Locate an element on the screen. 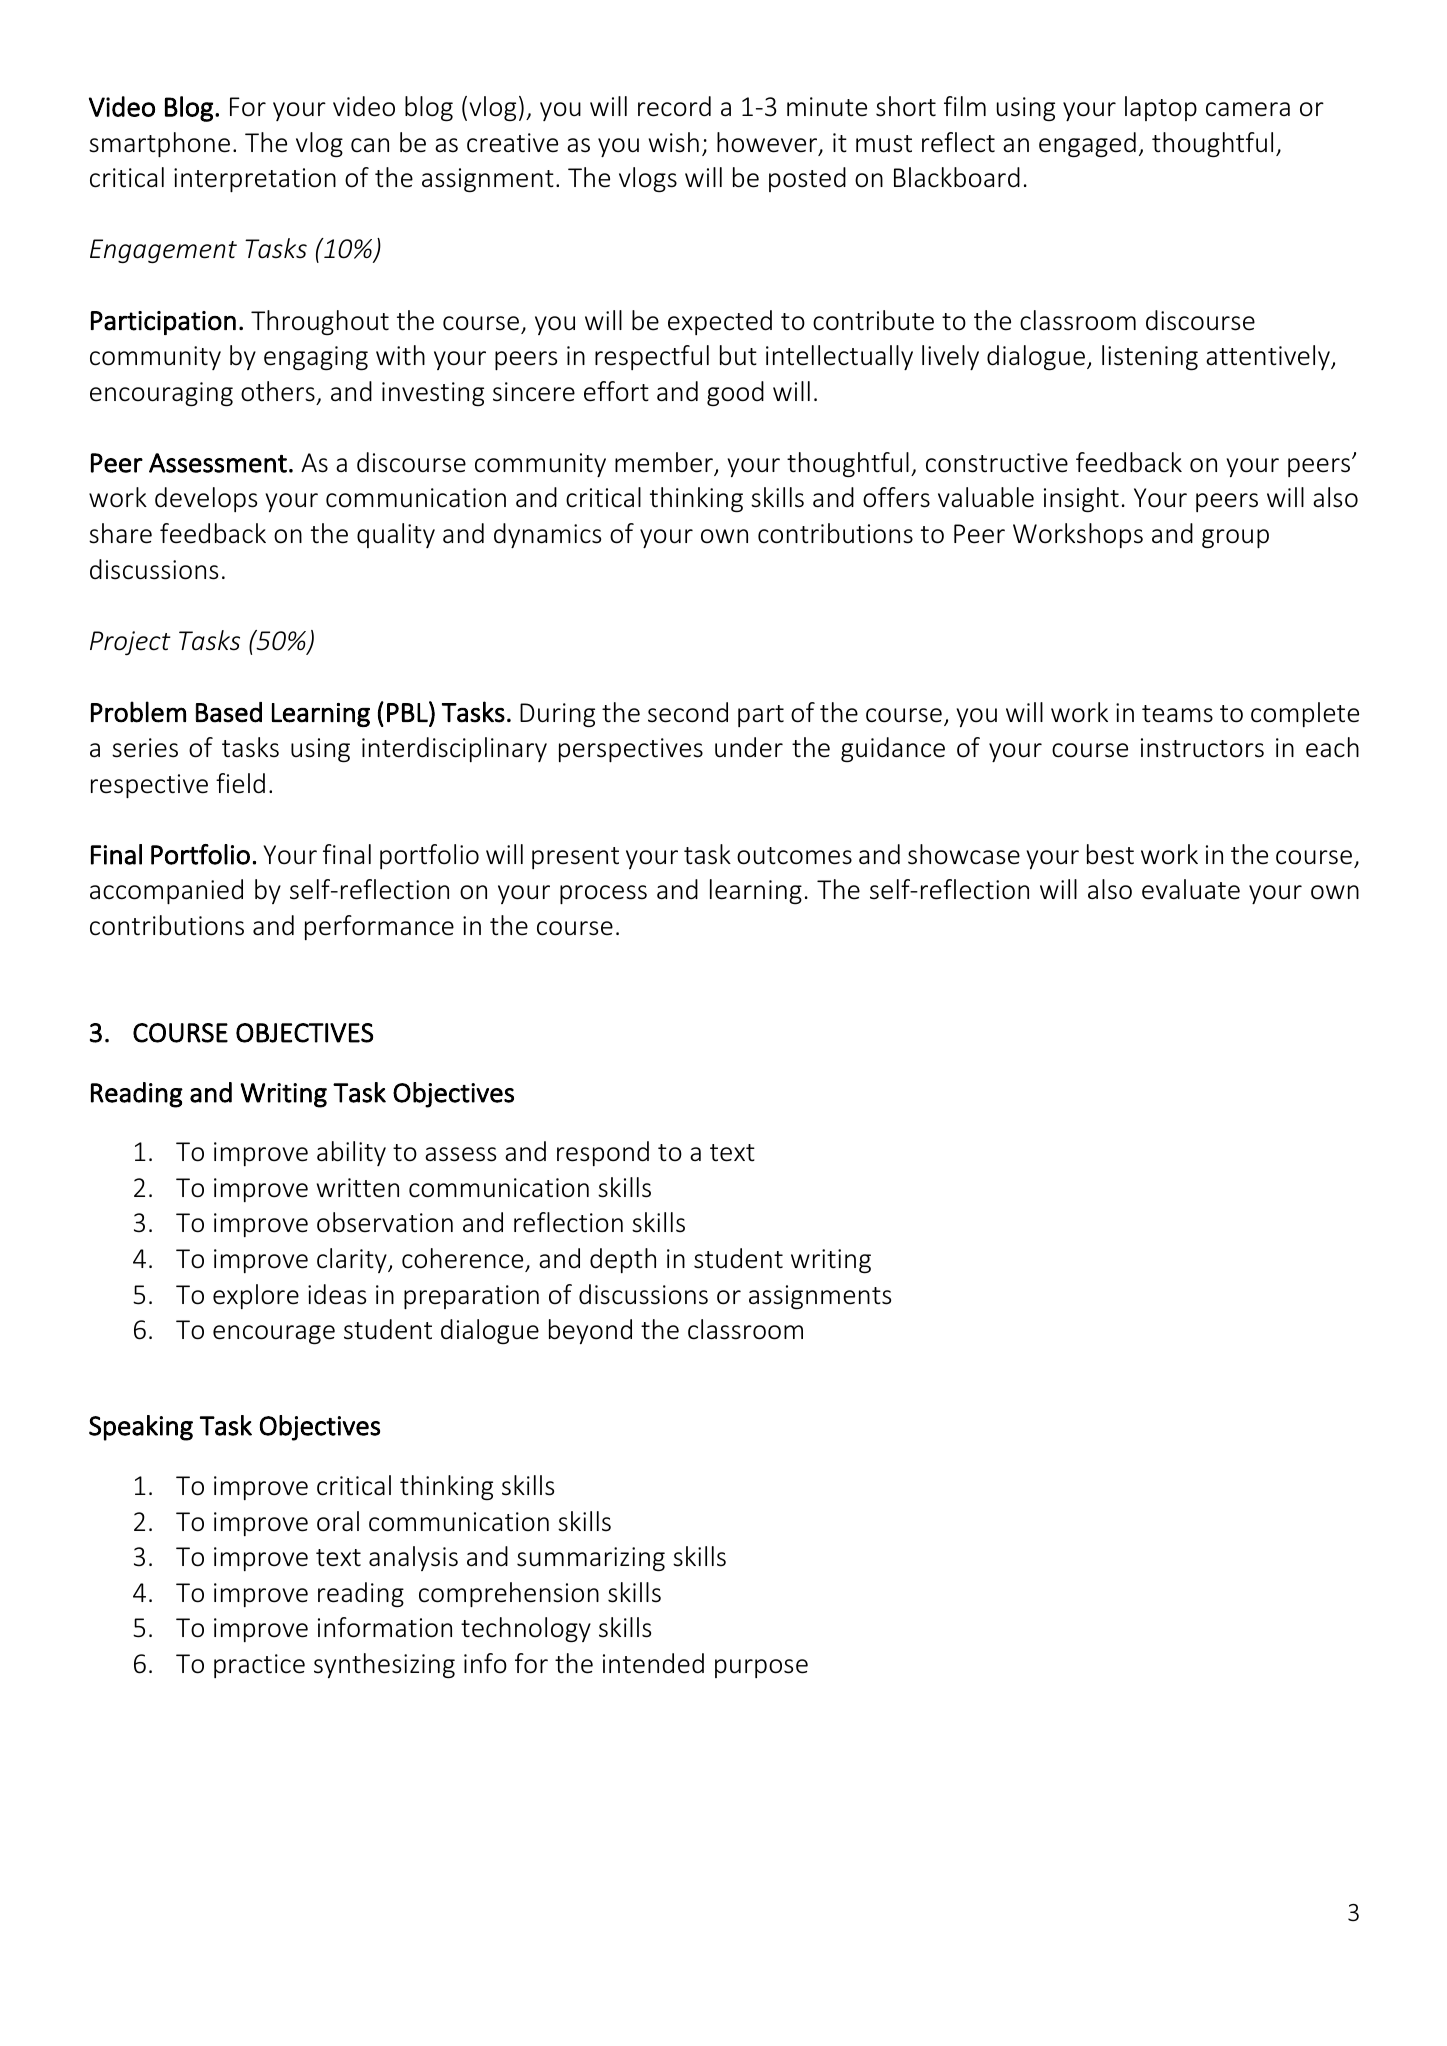  respond is located at coordinates (603, 1153).
